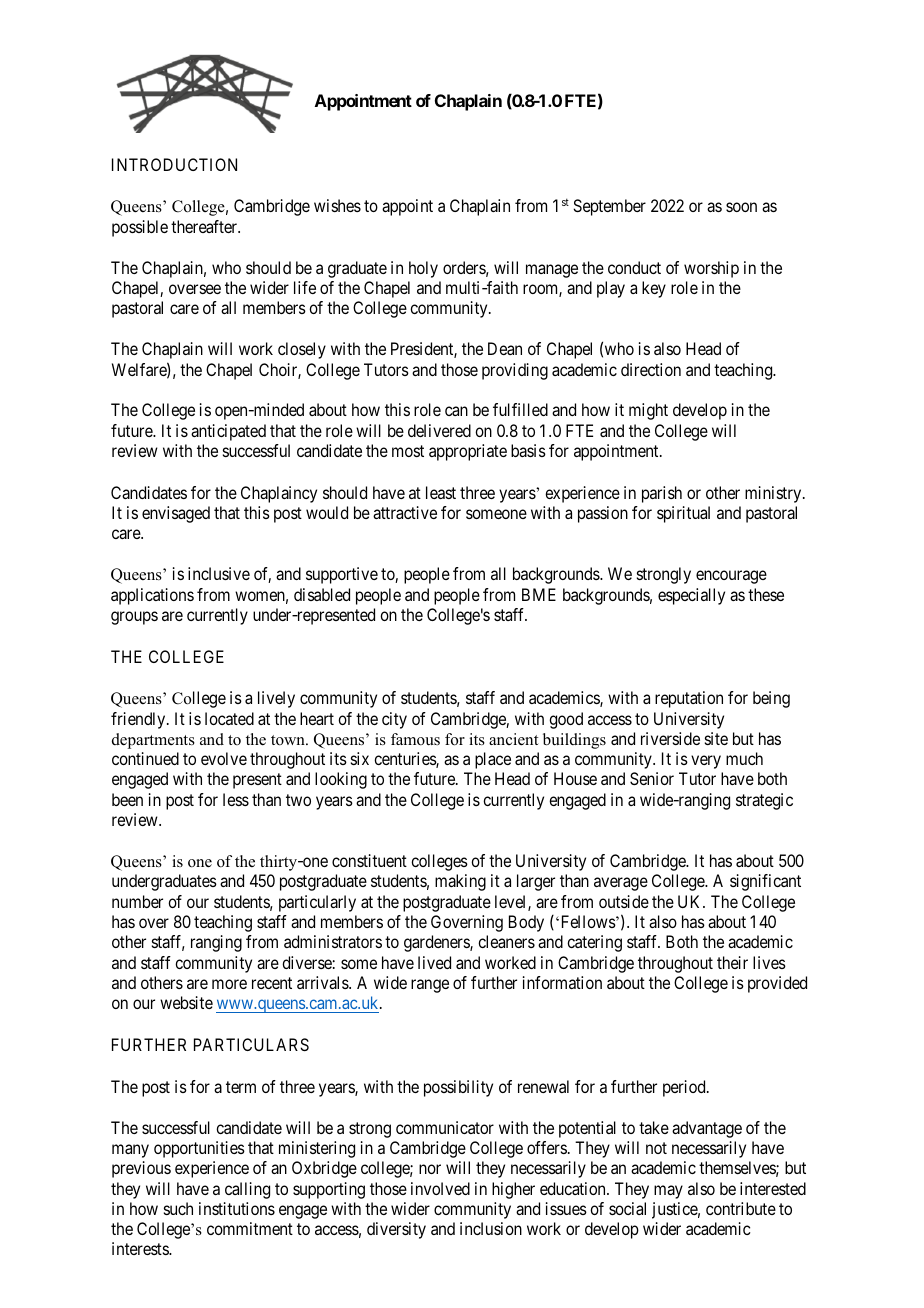 This image has height=1308, width=924. What do you see at coordinates (178, 1208) in the image?
I see `such` at bounding box center [178, 1208].
